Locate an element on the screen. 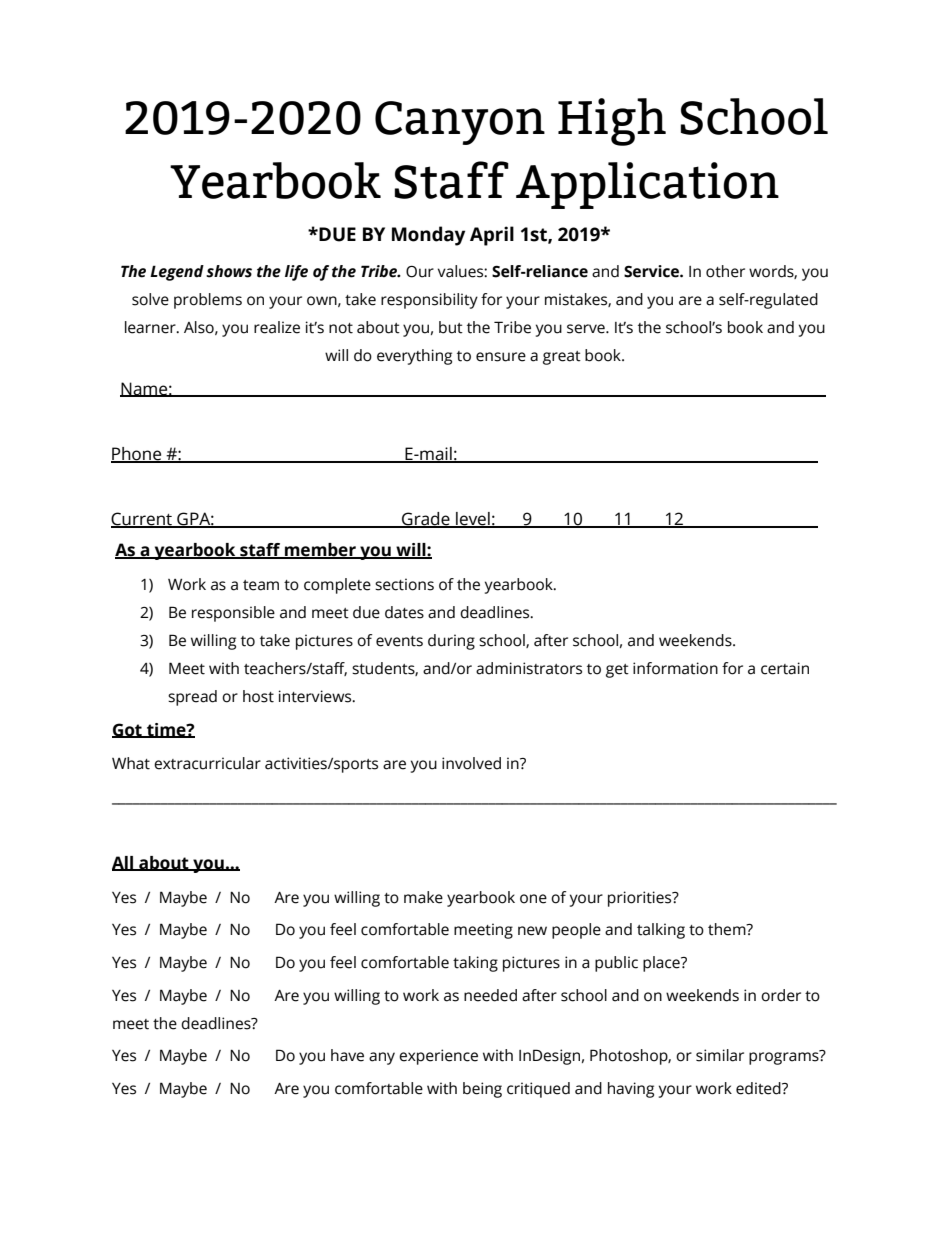  shows is located at coordinates (229, 271).
